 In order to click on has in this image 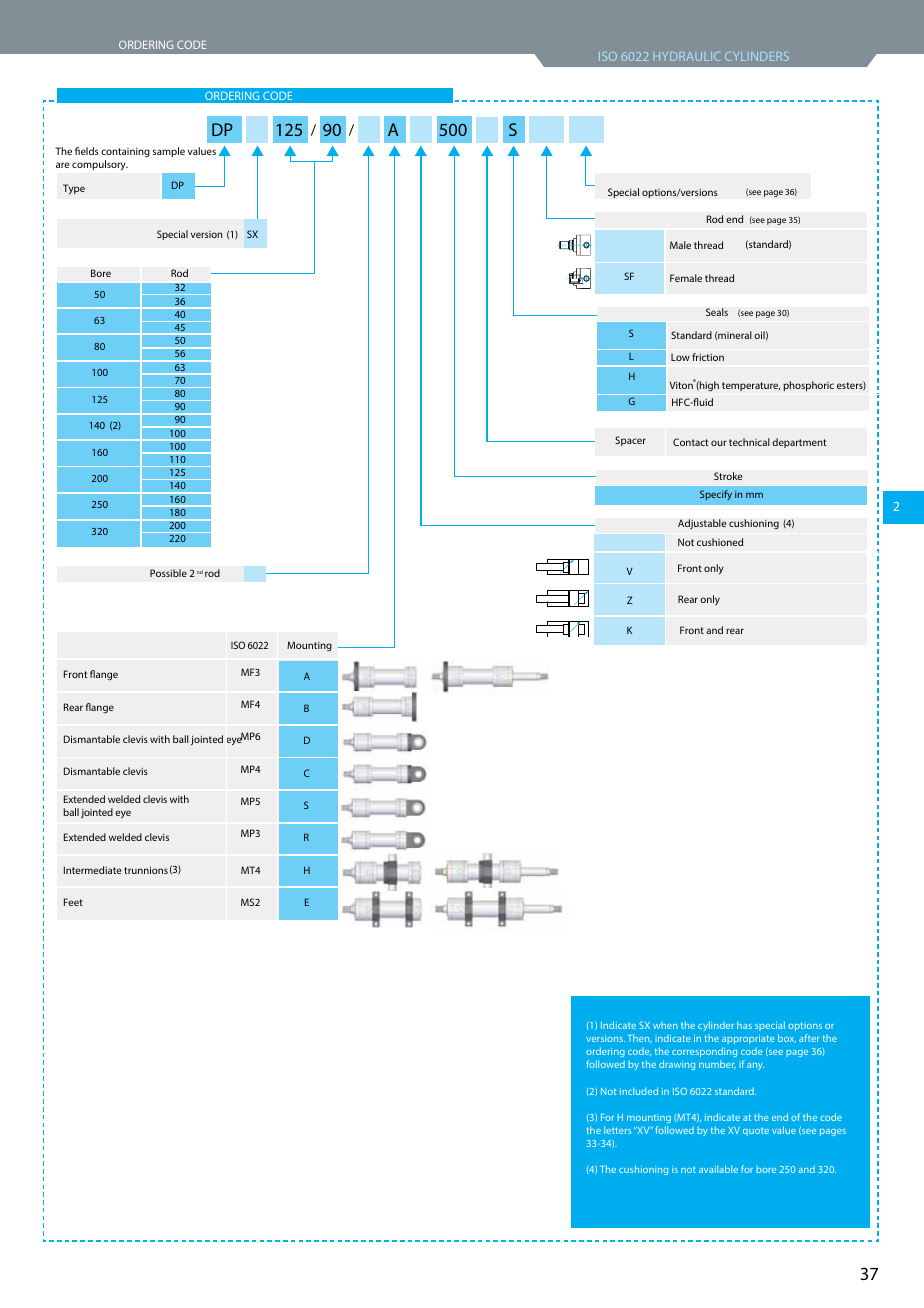, I will do `click(744, 1025)`.
